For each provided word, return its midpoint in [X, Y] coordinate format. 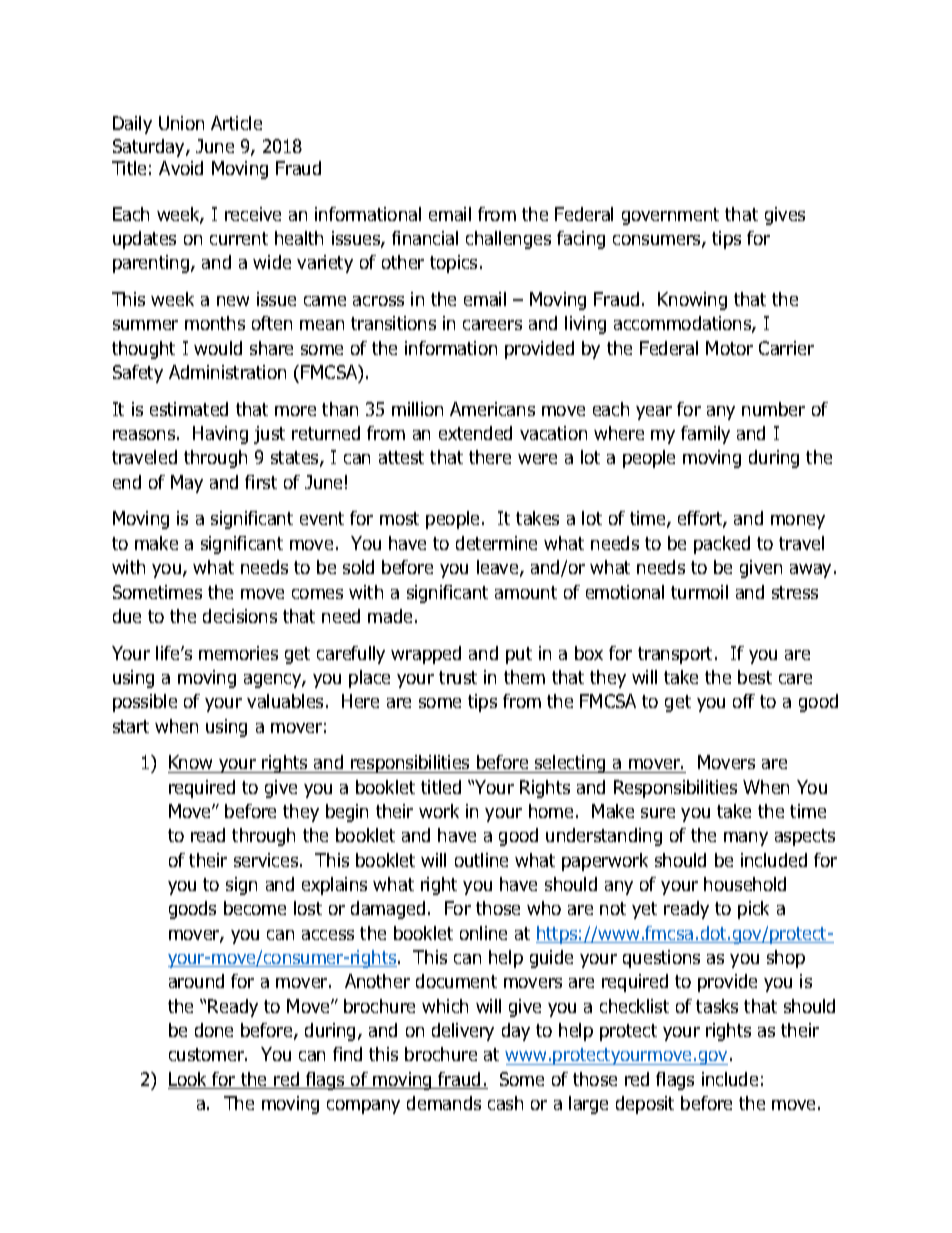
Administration [227, 372]
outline [481, 860]
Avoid [181, 168]
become [255, 908]
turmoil [699, 592]
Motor [729, 348]
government [670, 216]
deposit [645, 1105]
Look [189, 1080]
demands [444, 1103]
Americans [492, 409]
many [746, 839]
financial [425, 238]
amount [526, 592]
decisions [240, 616]
